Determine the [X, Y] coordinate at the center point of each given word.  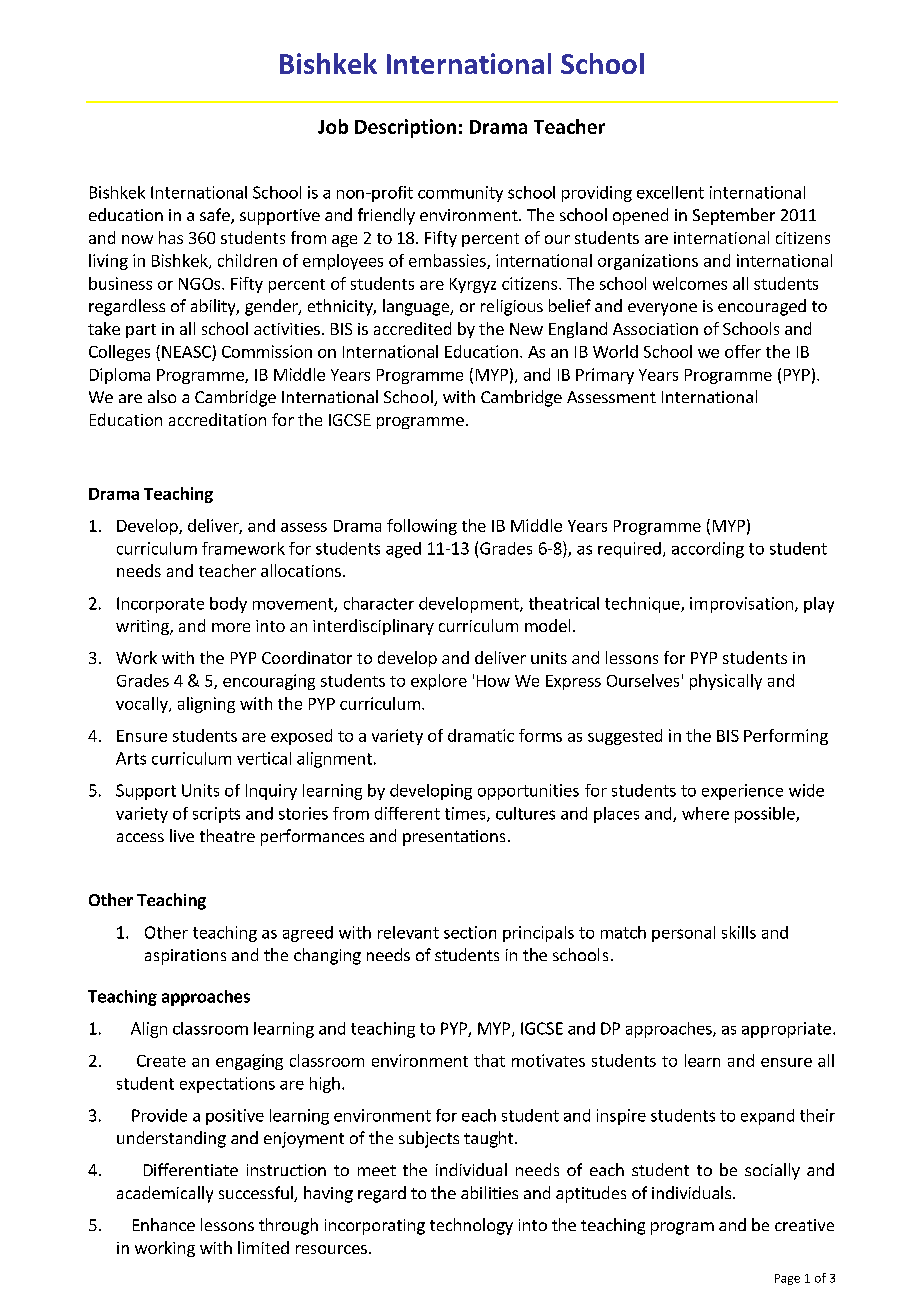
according [708, 550]
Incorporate [160, 605]
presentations [454, 838]
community [460, 194]
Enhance [164, 1224]
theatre [227, 835]
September [734, 216]
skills [739, 932]
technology [471, 1226]
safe [216, 216]
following [422, 527]
